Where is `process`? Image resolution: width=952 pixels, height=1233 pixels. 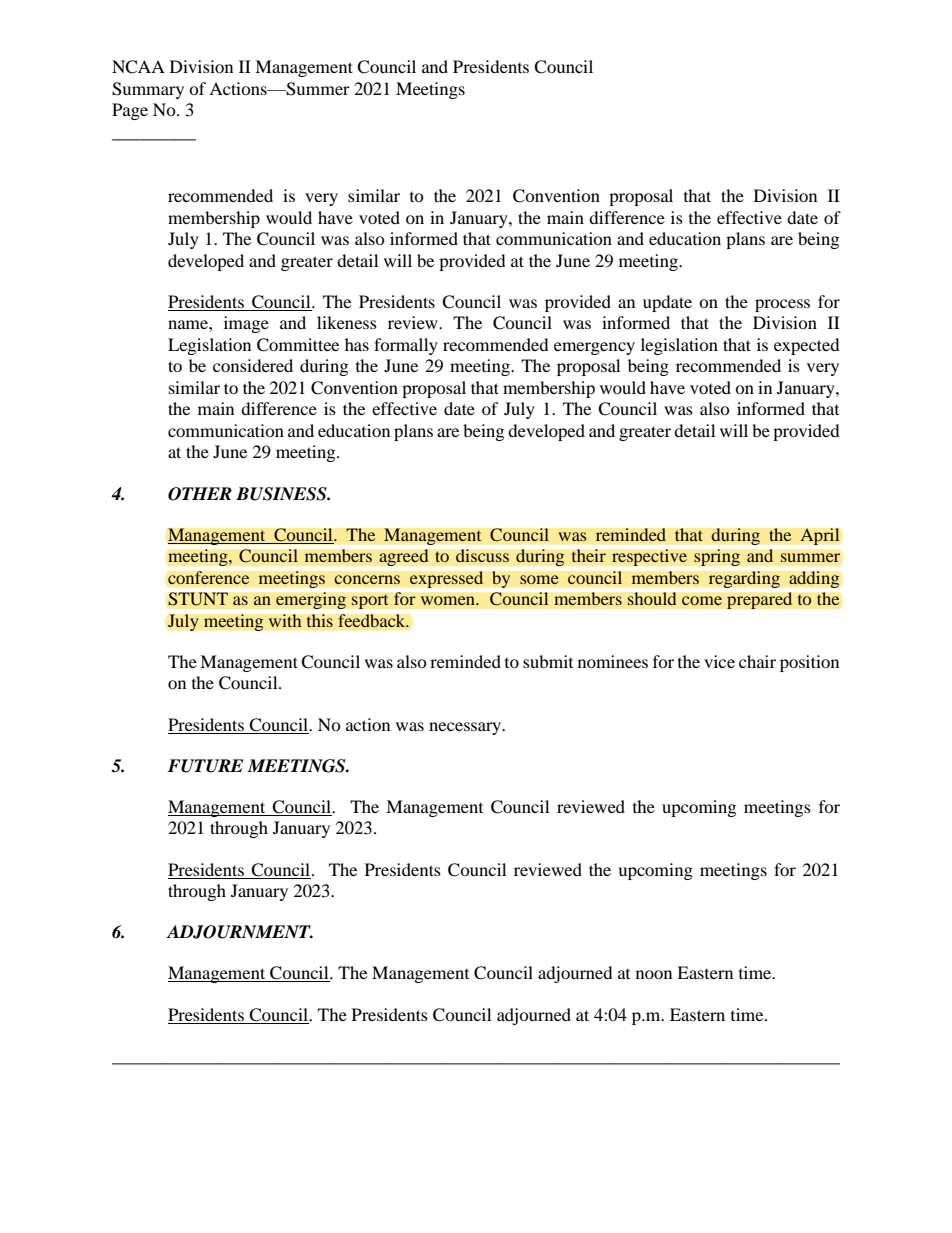
process is located at coordinates (782, 305).
